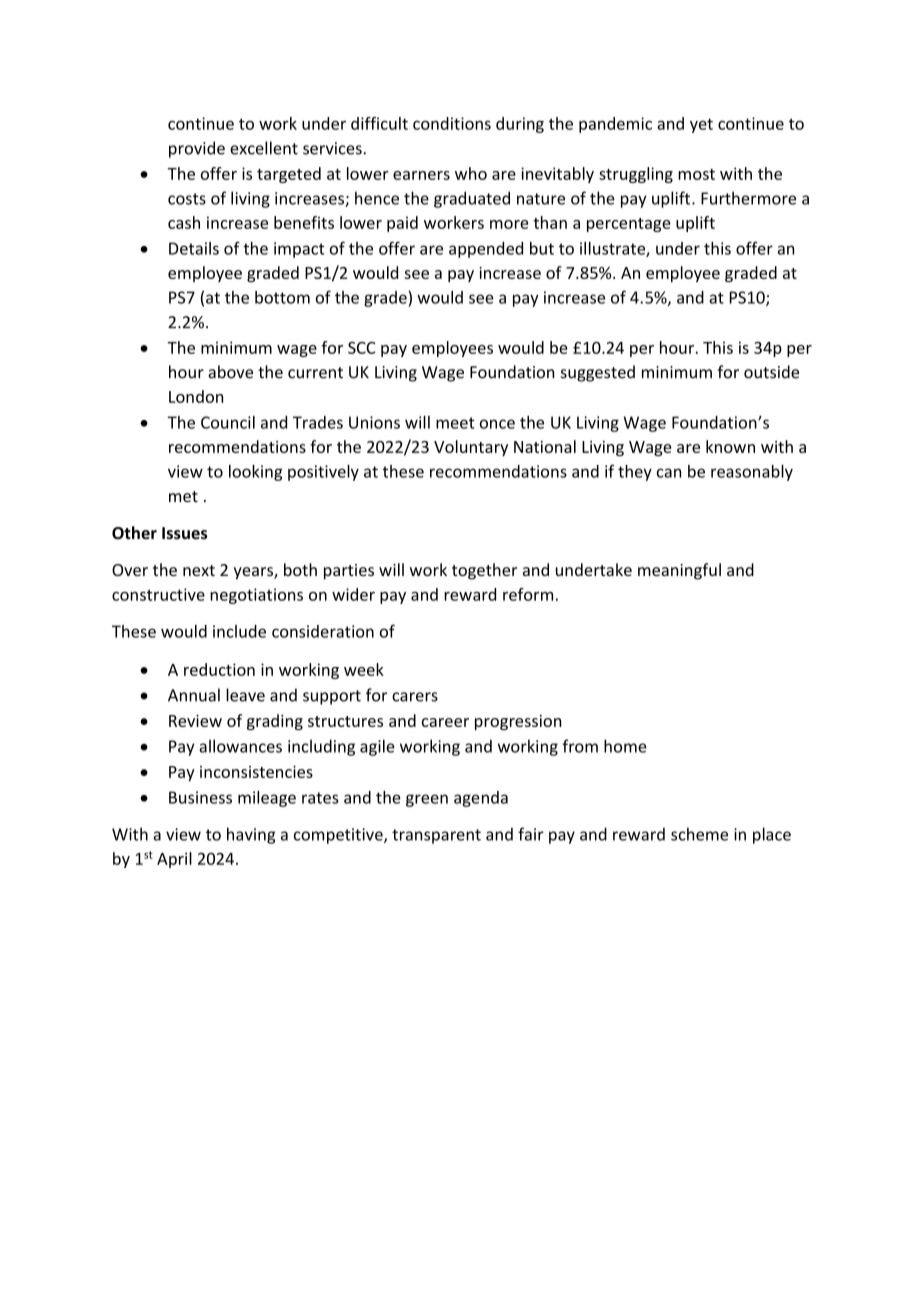  Describe the element at coordinates (452, 123) in the image. I see `conditions` at that location.
